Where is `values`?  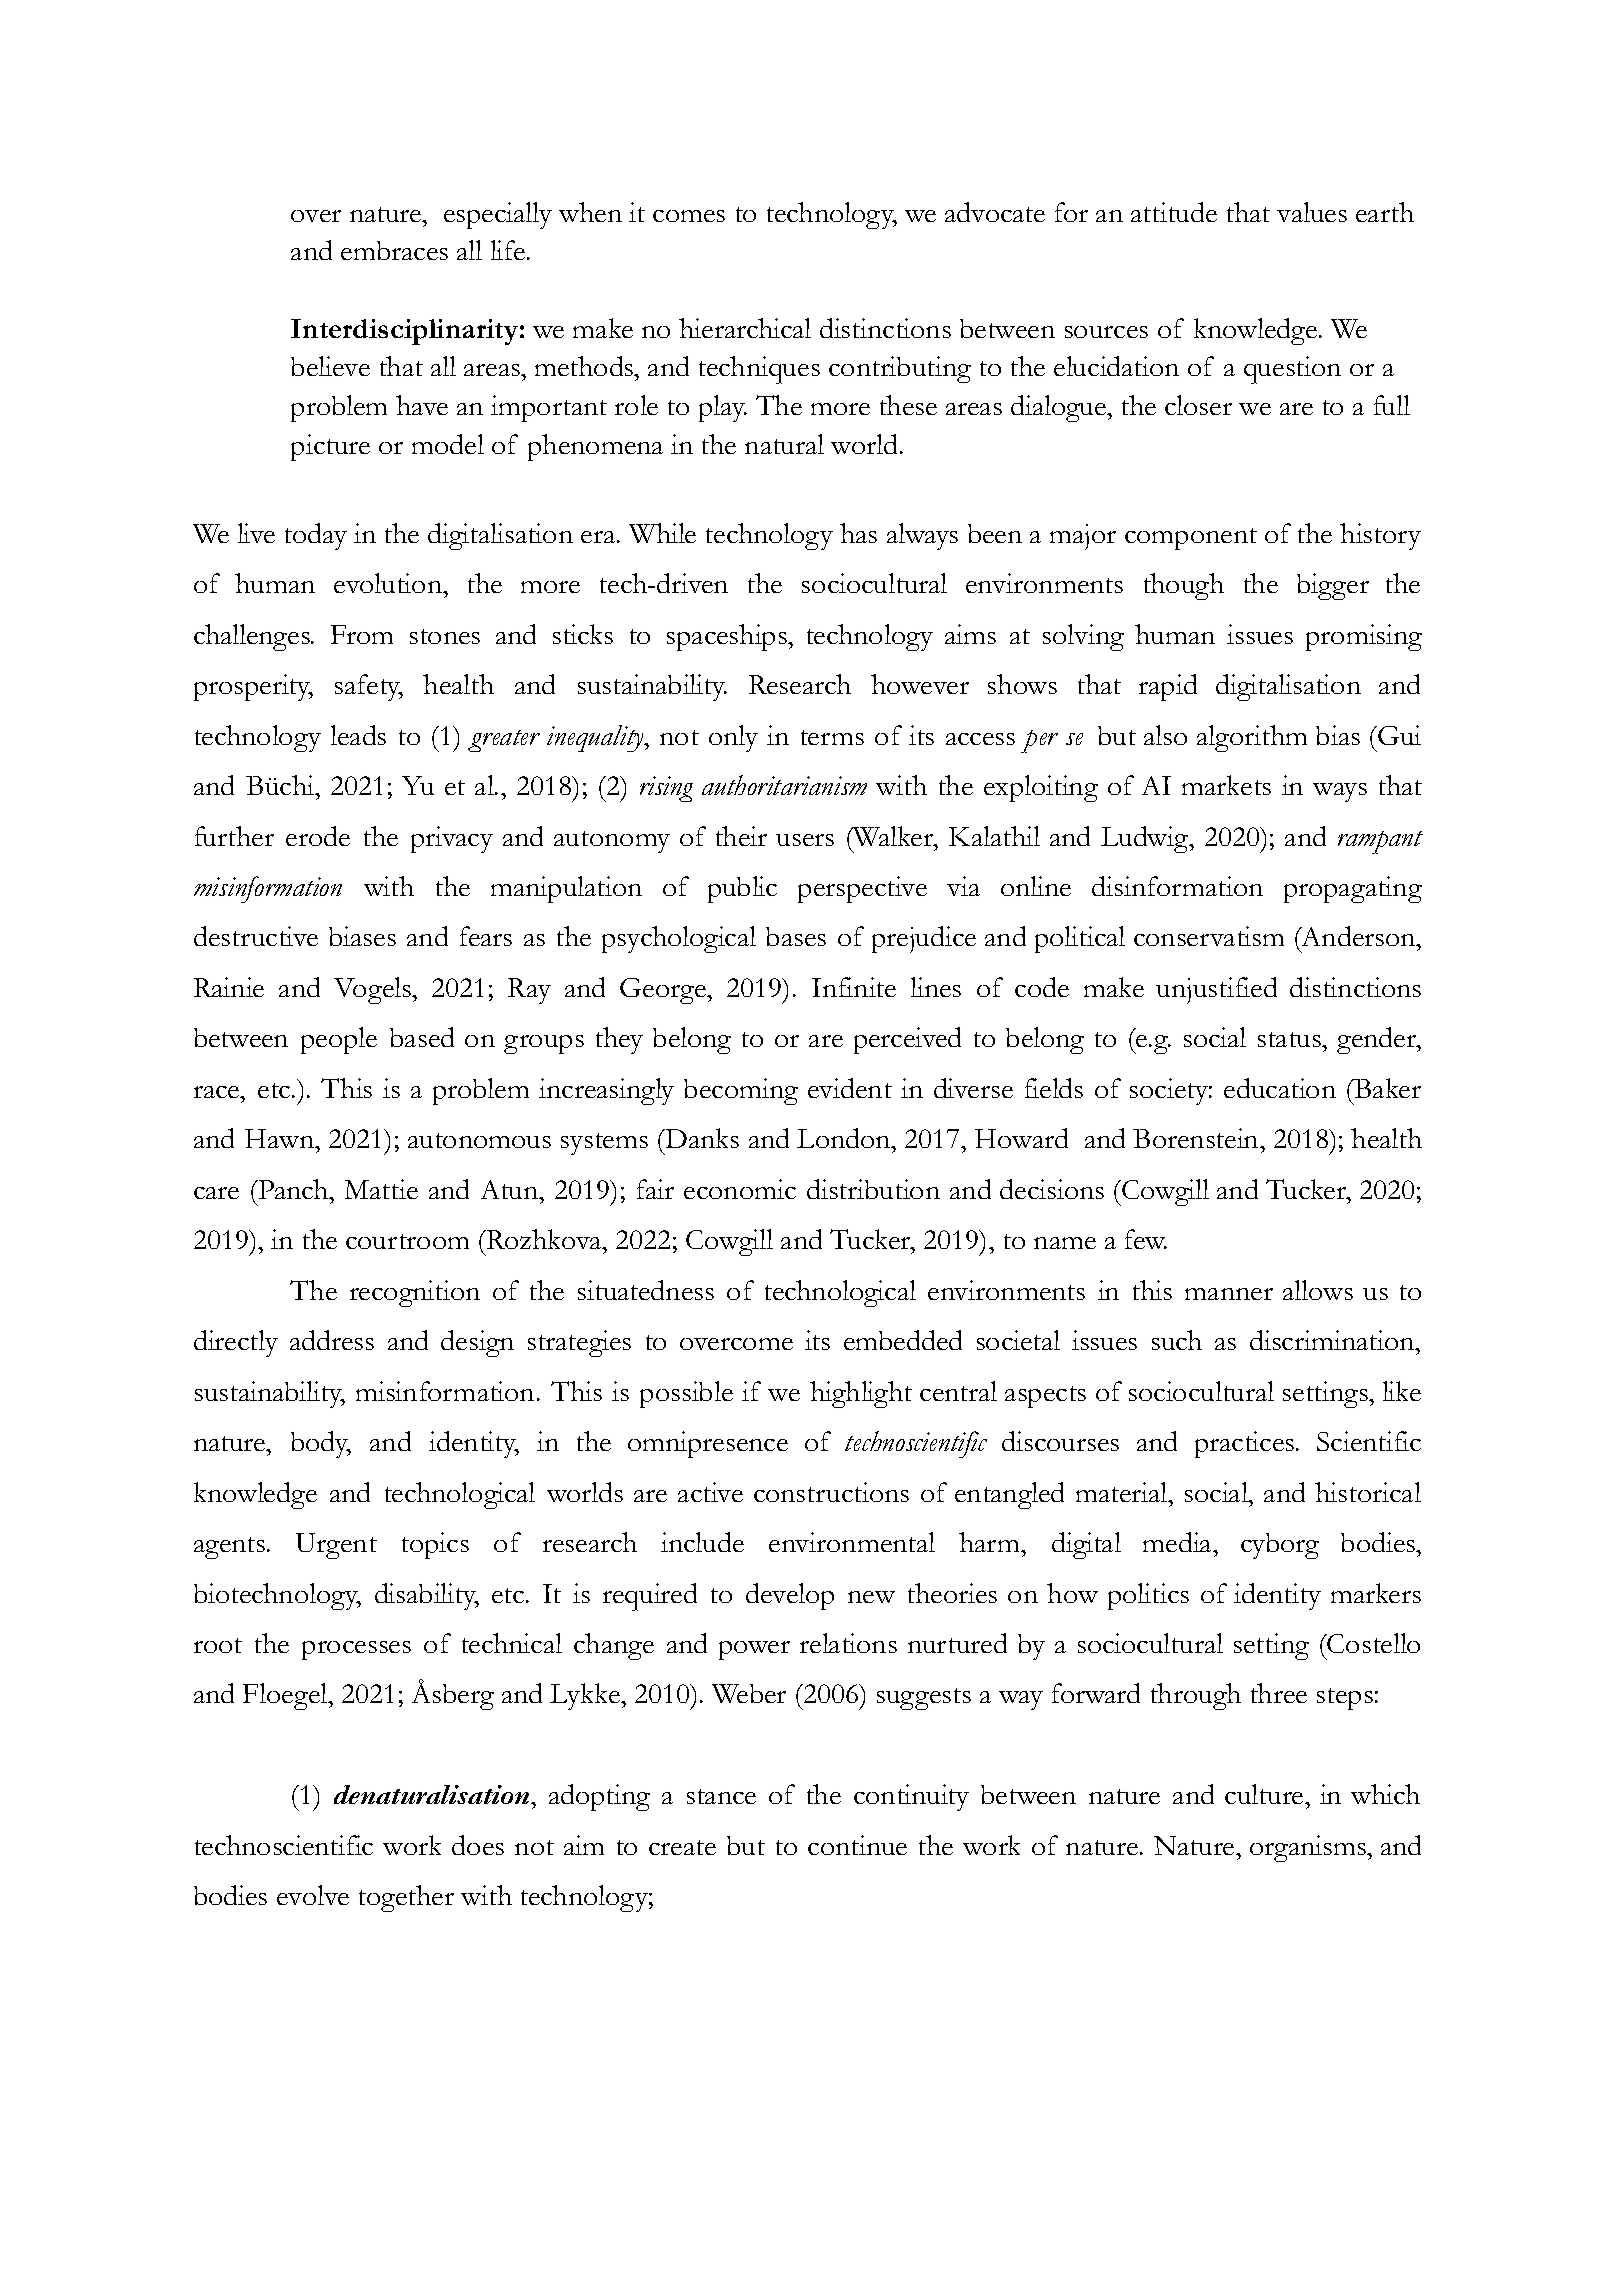
values is located at coordinates (1312, 212).
